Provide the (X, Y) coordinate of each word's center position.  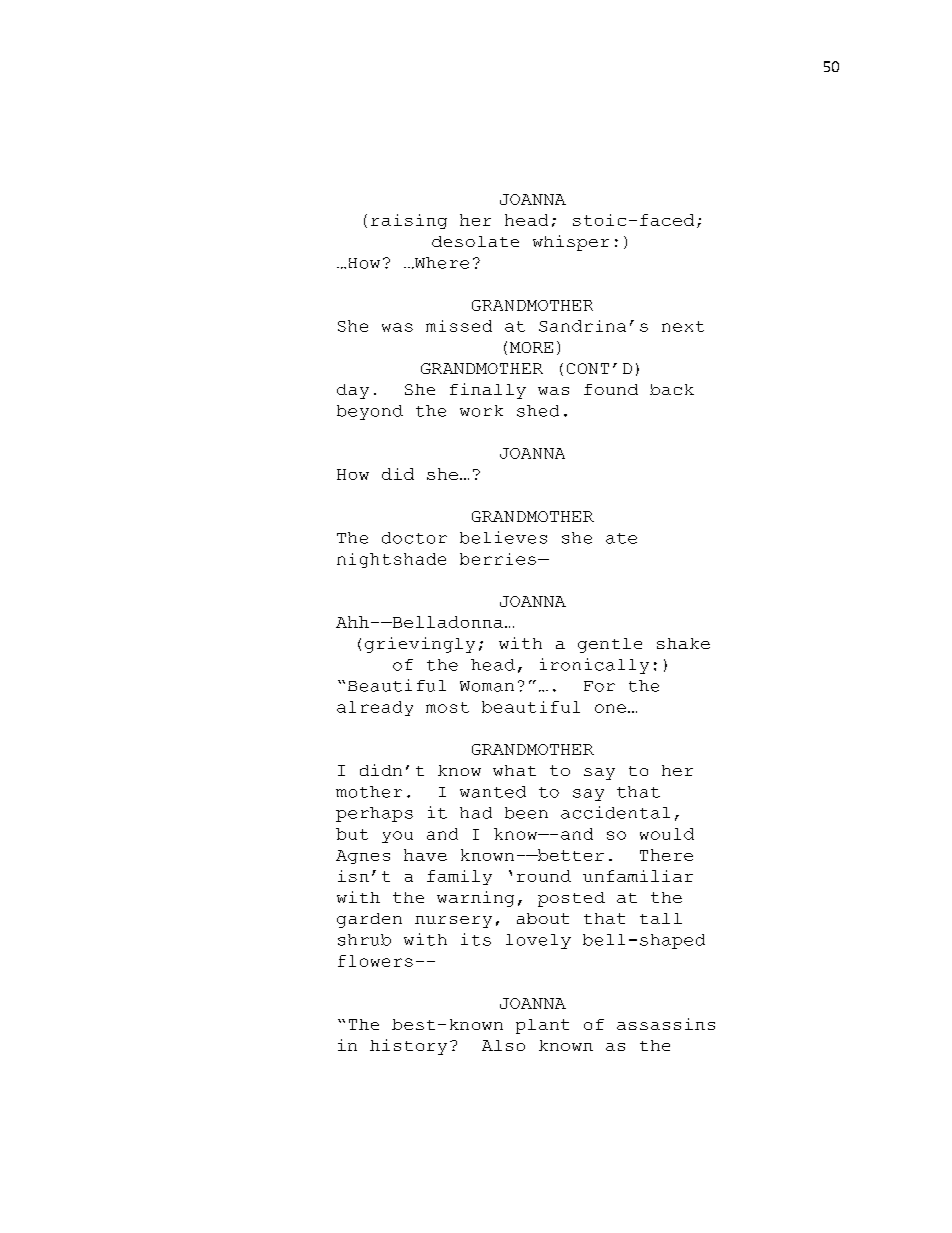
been (526, 813)
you (397, 837)
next (683, 326)
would (667, 834)
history (408, 1047)
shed (538, 411)
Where (440, 263)
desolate (475, 241)
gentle (610, 645)
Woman (487, 686)
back (672, 389)
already (375, 708)
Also (503, 1045)
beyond (370, 412)
